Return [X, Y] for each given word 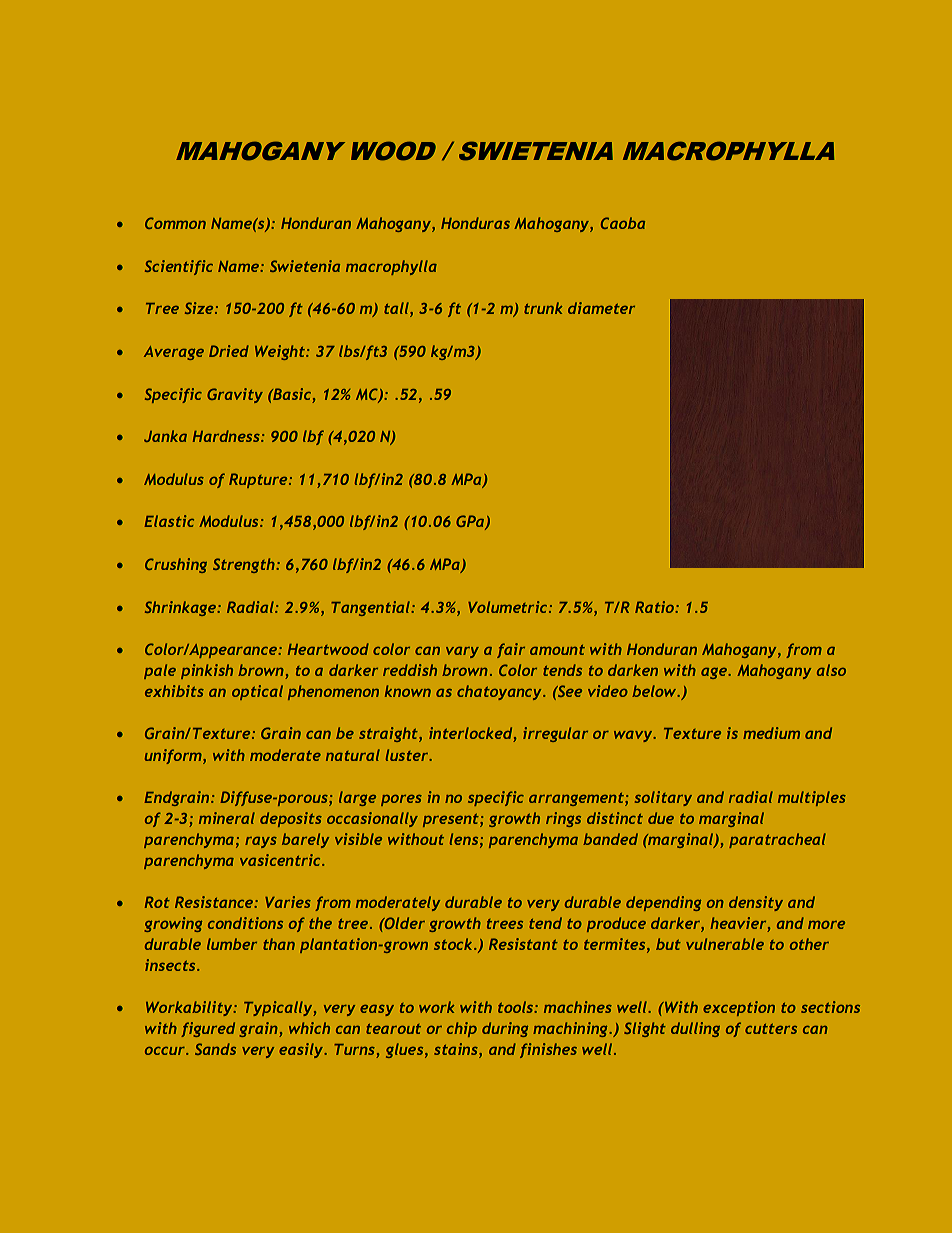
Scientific [179, 267]
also [831, 670]
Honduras [475, 223]
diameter [601, 308]
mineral [227, 818]
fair [511, 650]
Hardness [227, 436]
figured [208, 1029]
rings [563, 819]
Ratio [655, 607]
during [505, 1029]
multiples [812, 798]
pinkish [207, 671]
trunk [543, 308]
